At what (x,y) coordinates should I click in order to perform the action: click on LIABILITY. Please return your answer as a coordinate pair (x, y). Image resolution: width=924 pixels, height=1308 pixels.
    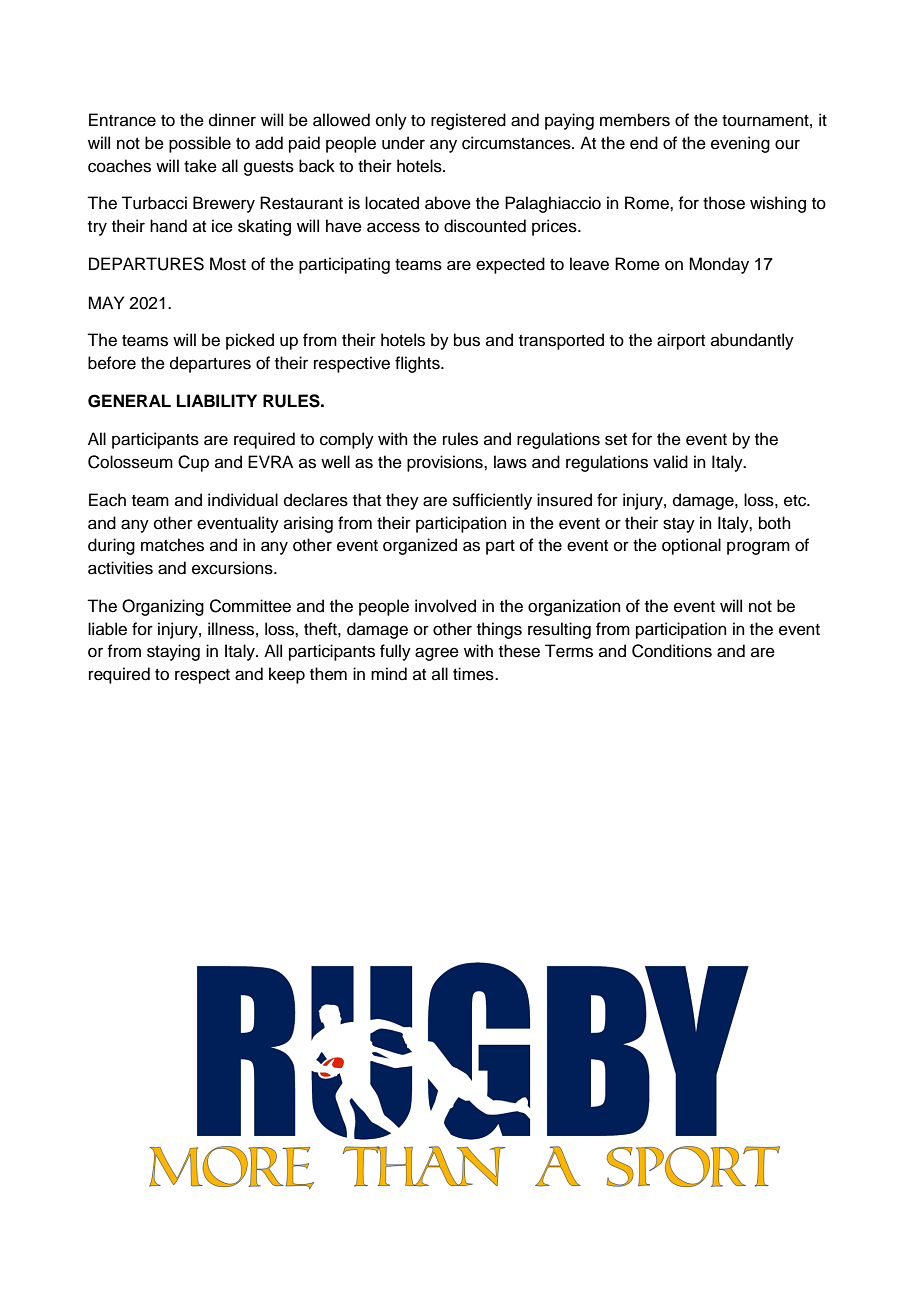
    Looking at the image, I should click on (217, 400).
